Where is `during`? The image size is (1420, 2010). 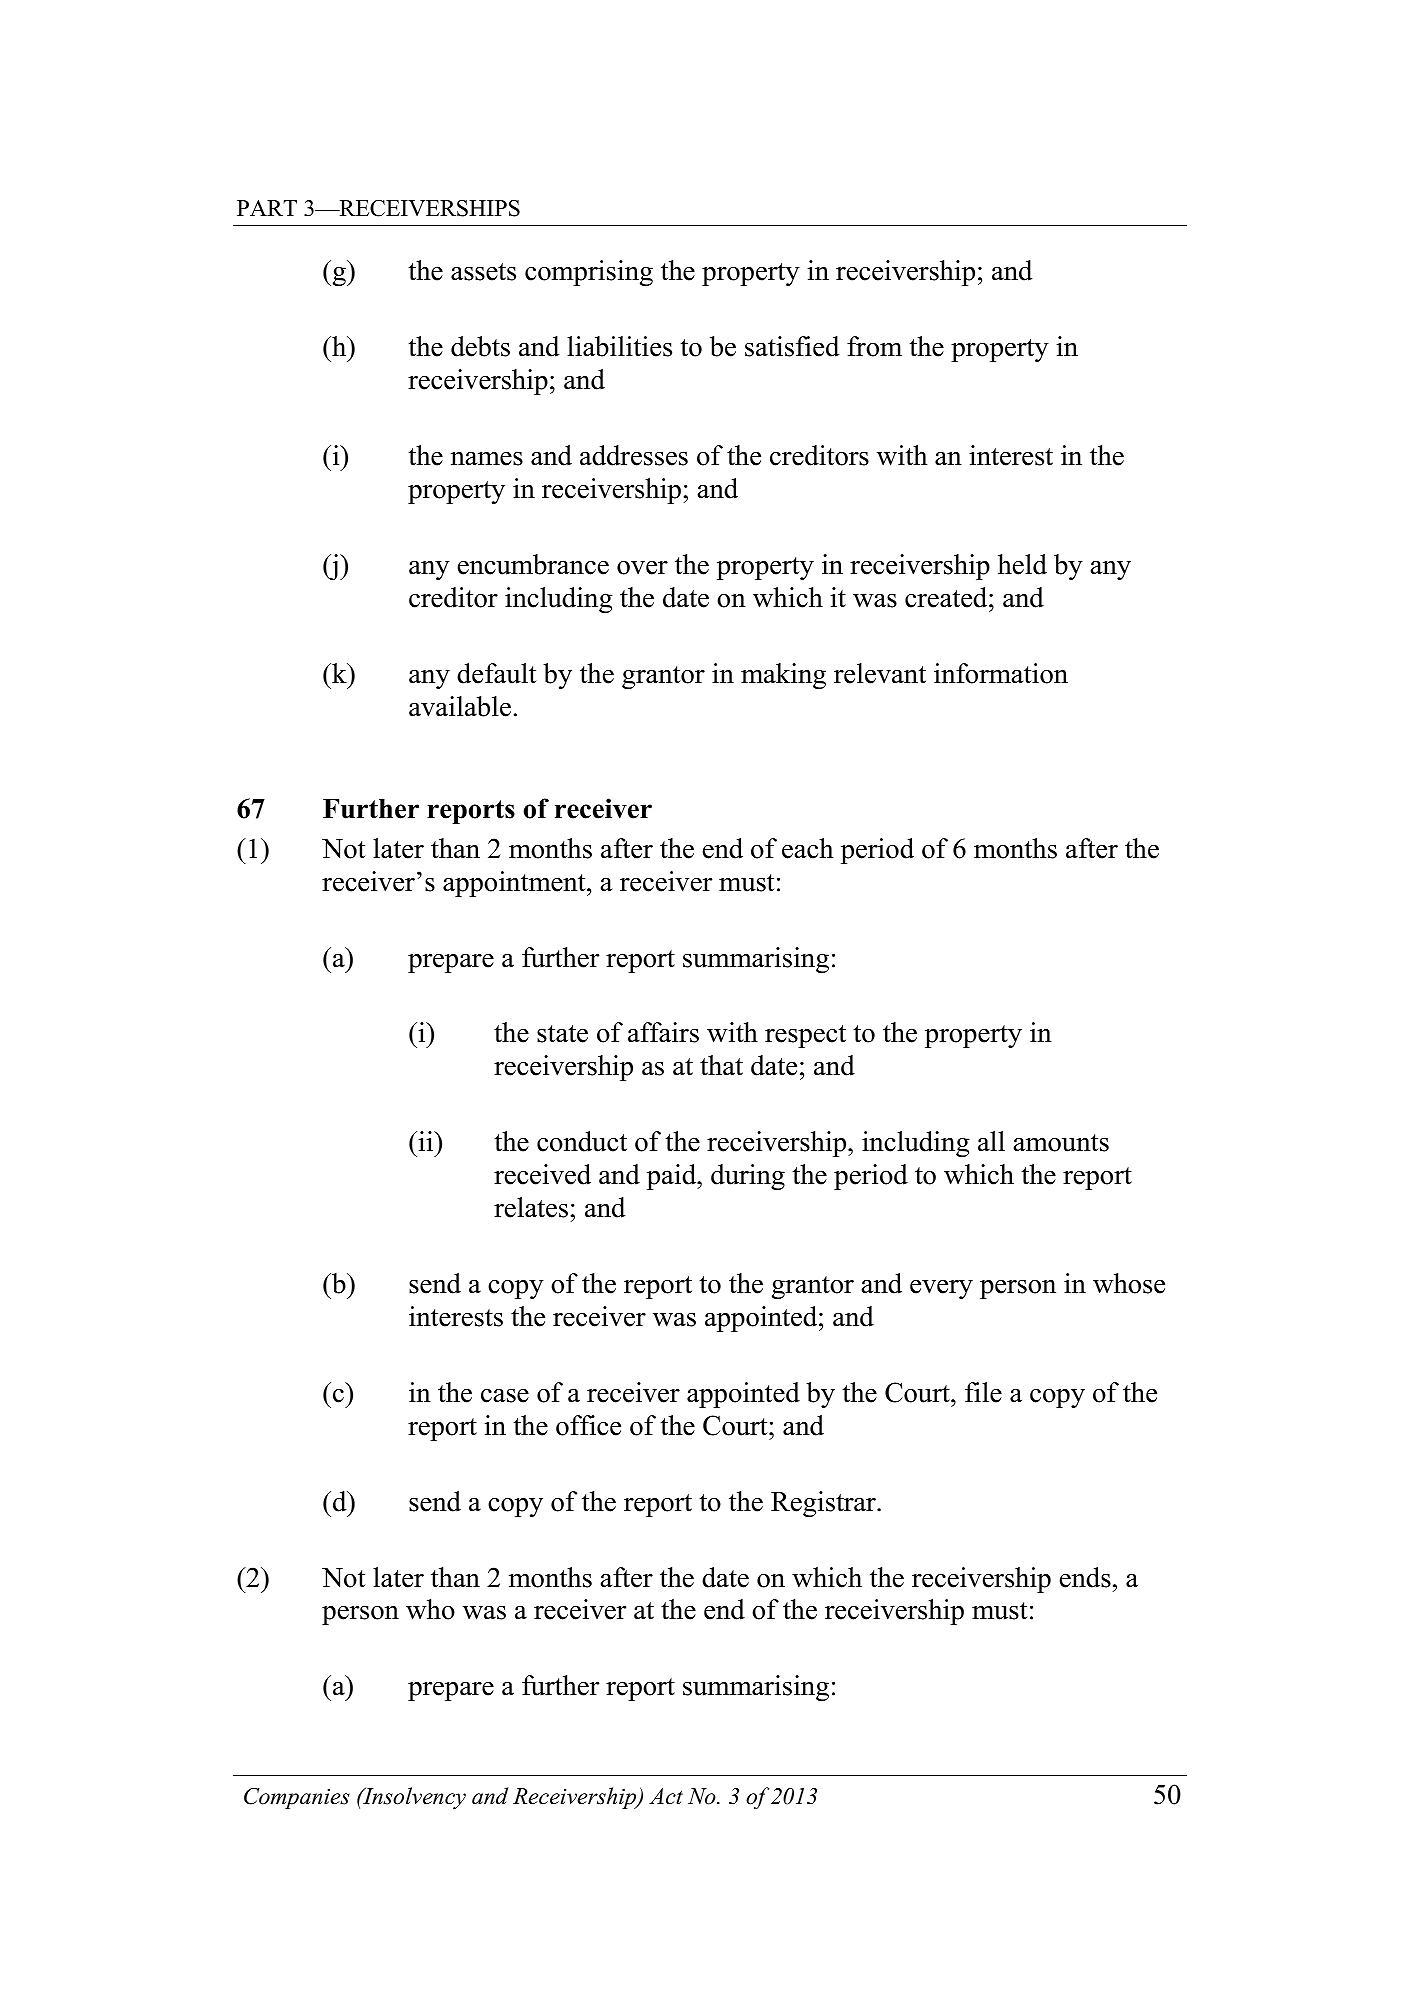
during is located at coordinates (748, 1177).
